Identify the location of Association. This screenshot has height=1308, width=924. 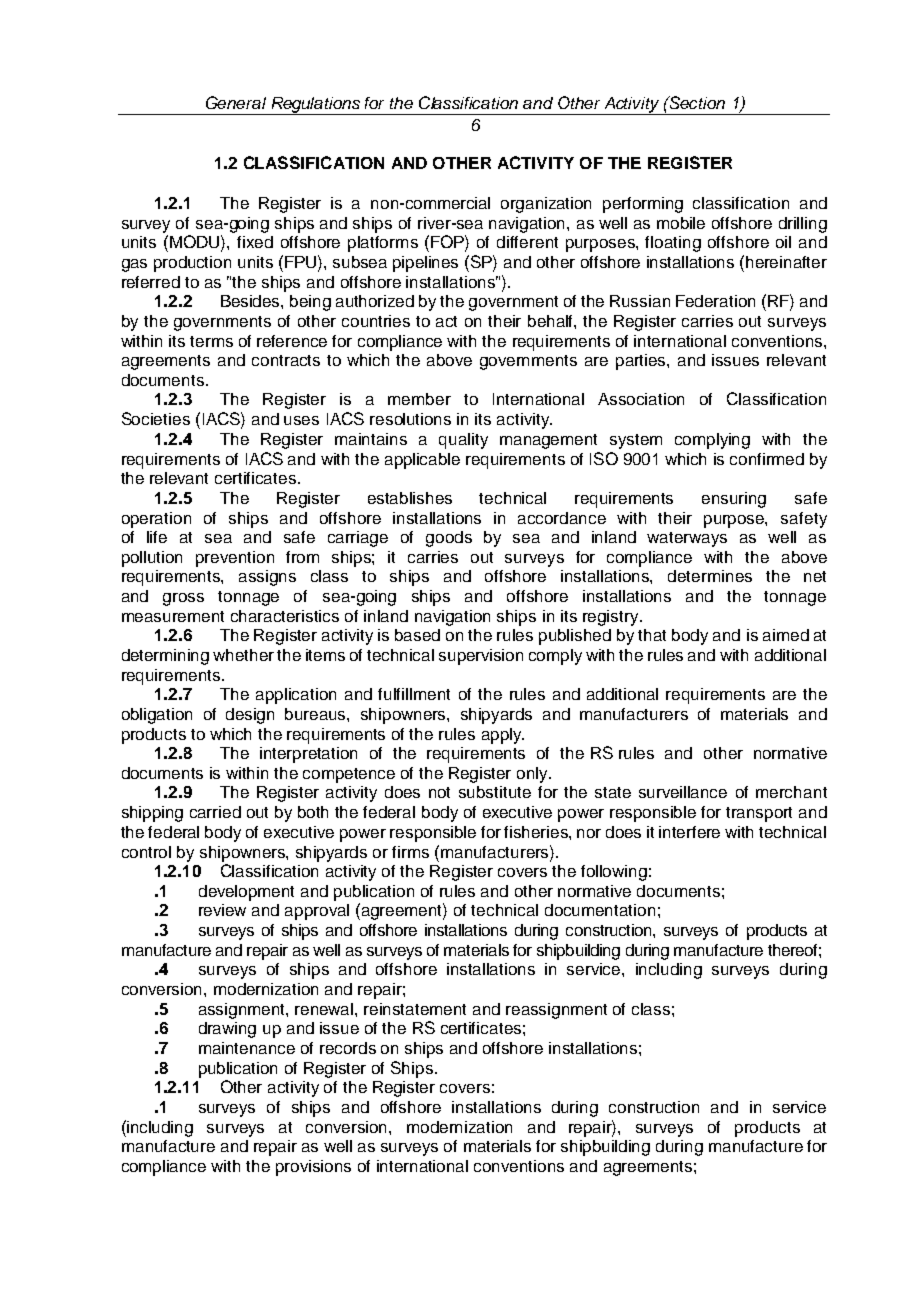
(641, 399).
